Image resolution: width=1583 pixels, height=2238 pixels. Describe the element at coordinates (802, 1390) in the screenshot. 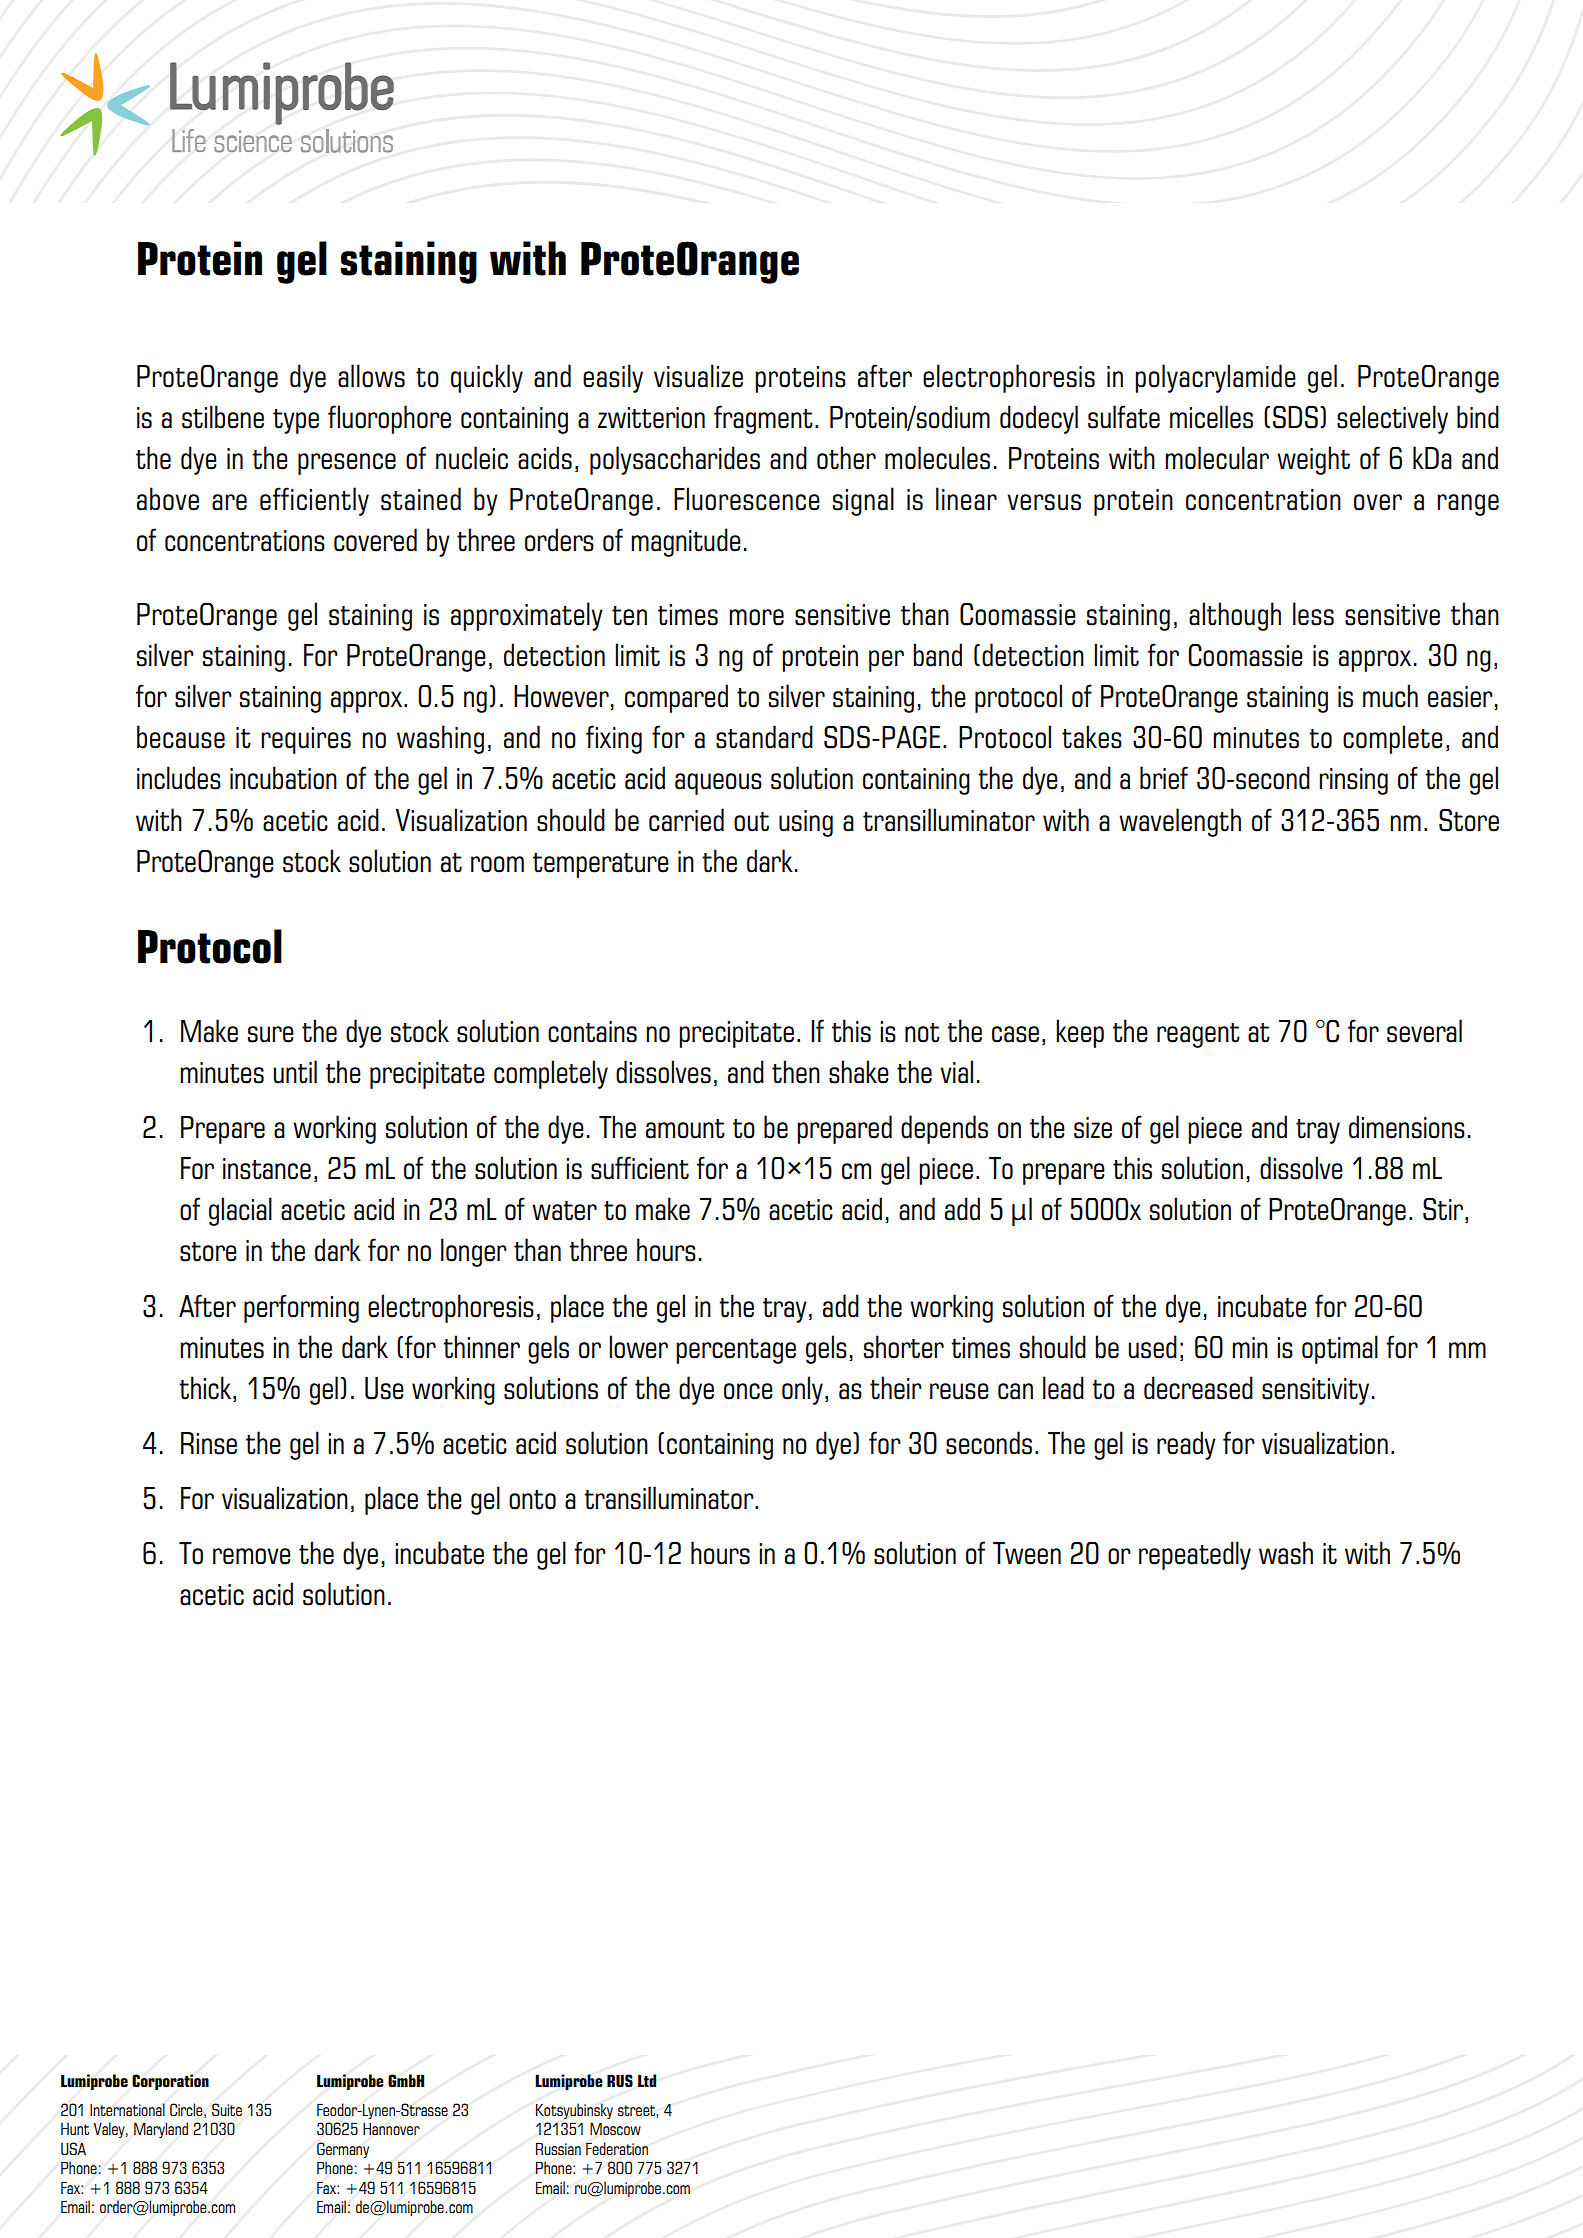

I see `only` at that location.
